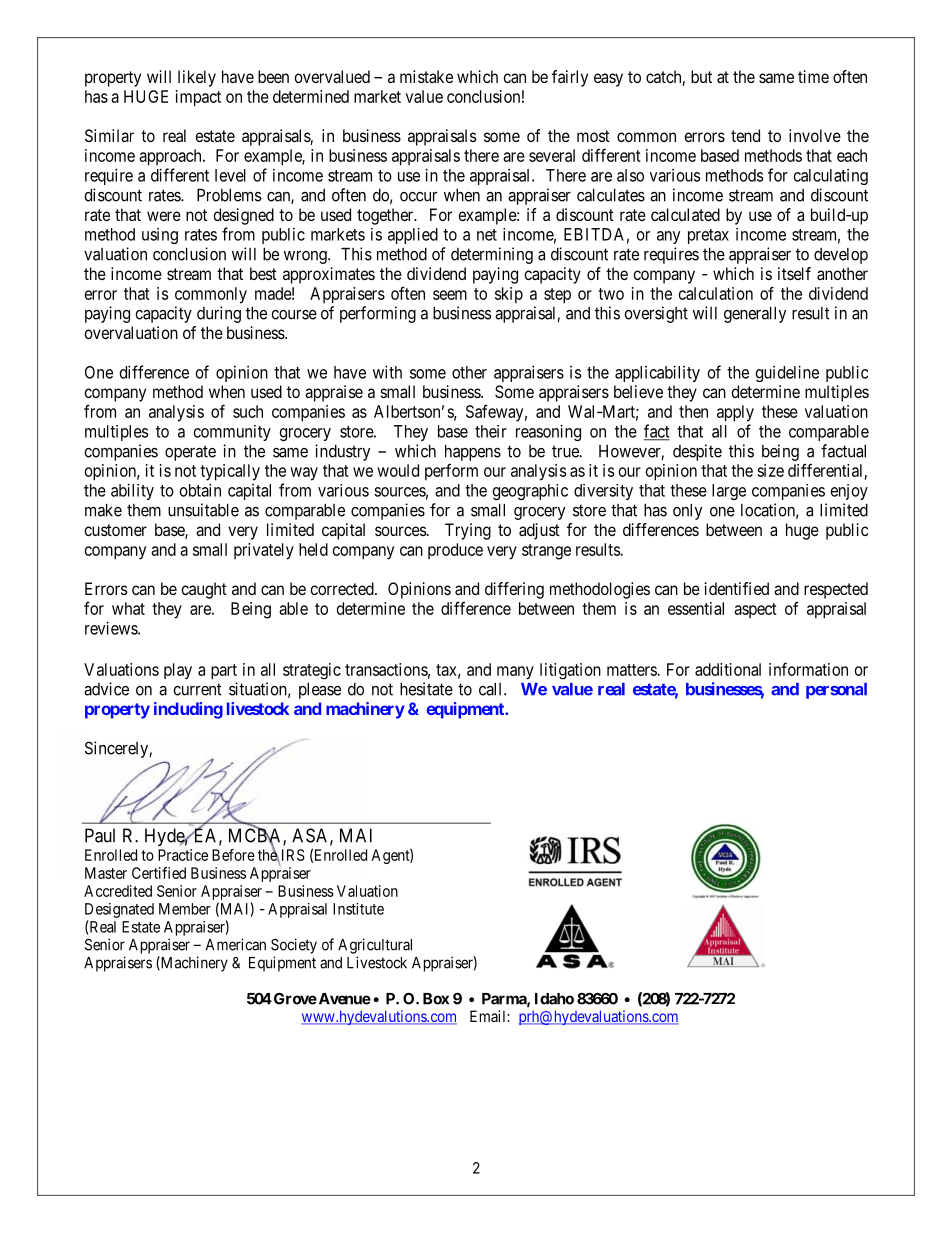 The height and width of the screenshot is (1233, 952). I want to click on Trying, so click(468, 531).
